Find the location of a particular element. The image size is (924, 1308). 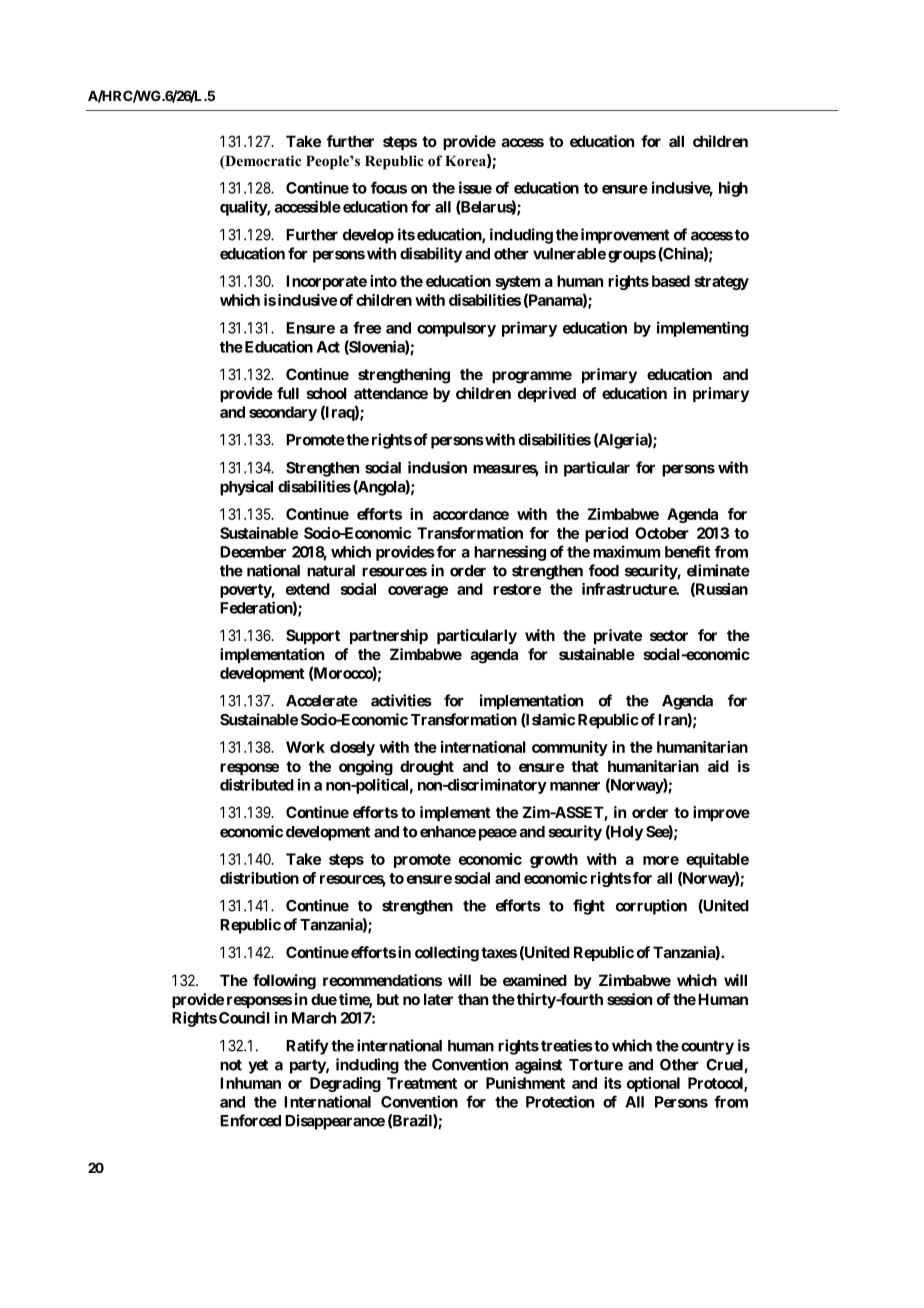

physical is located at coordinates (246, 488).
